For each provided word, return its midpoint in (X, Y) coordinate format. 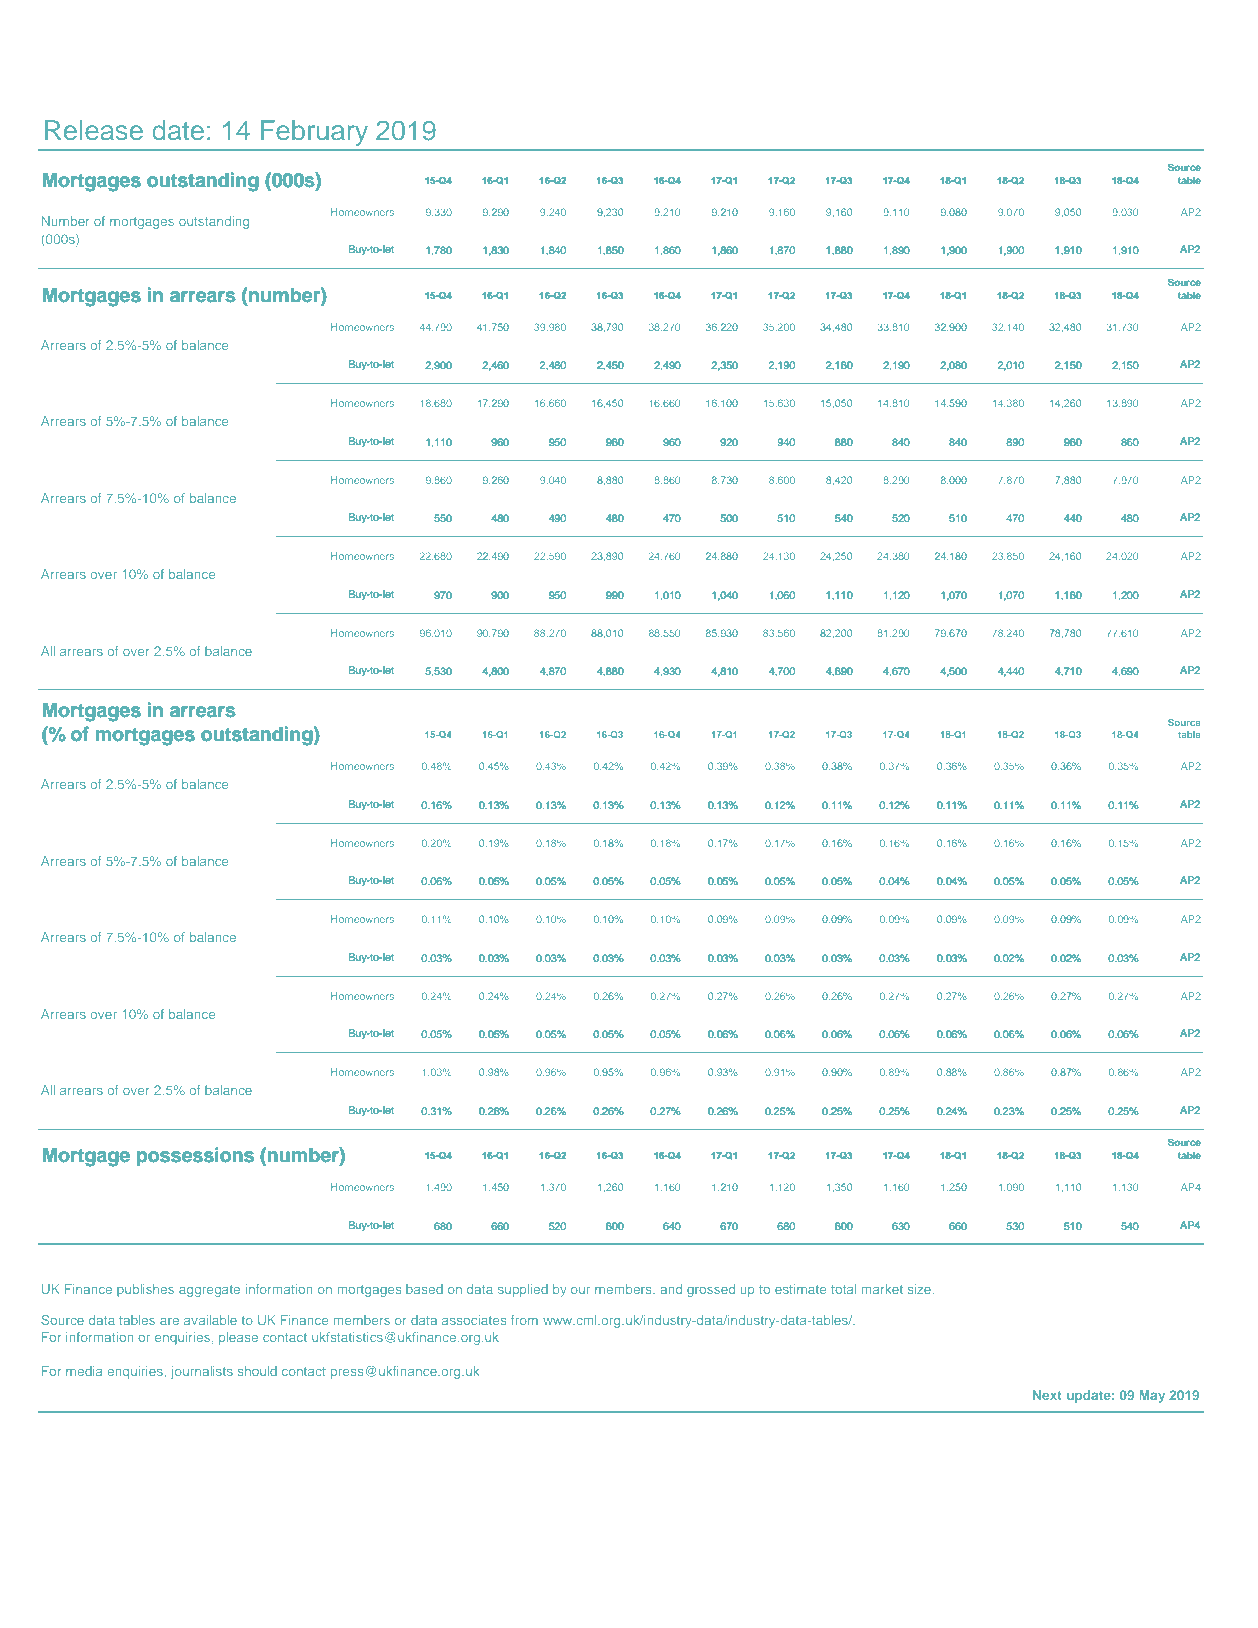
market (882, 1289)
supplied (523, 1290)
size (921, 1289)
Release (94, 130)
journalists (202, 1372)
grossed (711, 1290)
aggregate (209, 1291)
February (314, 133)
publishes (145, 1290)
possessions (195, 1156)
